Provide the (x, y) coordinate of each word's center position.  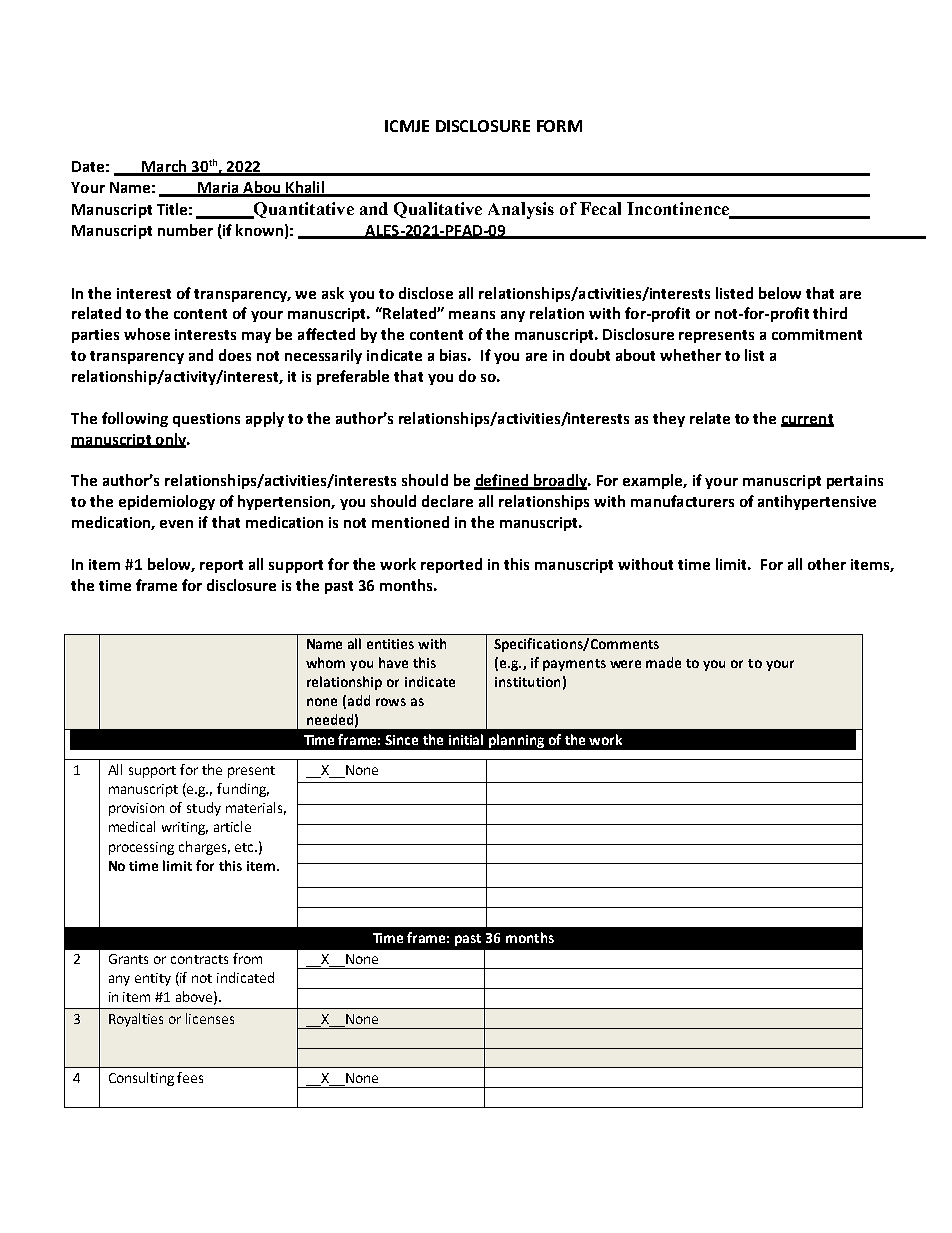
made (663, 662)
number (185, 230)
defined (502, 481)
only (171, 440)
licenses (210, 1018)
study (204, 809)
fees (190, 1077)
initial (466, 739)
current (807, 420)
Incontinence (679, 210)
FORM (559, 126)
